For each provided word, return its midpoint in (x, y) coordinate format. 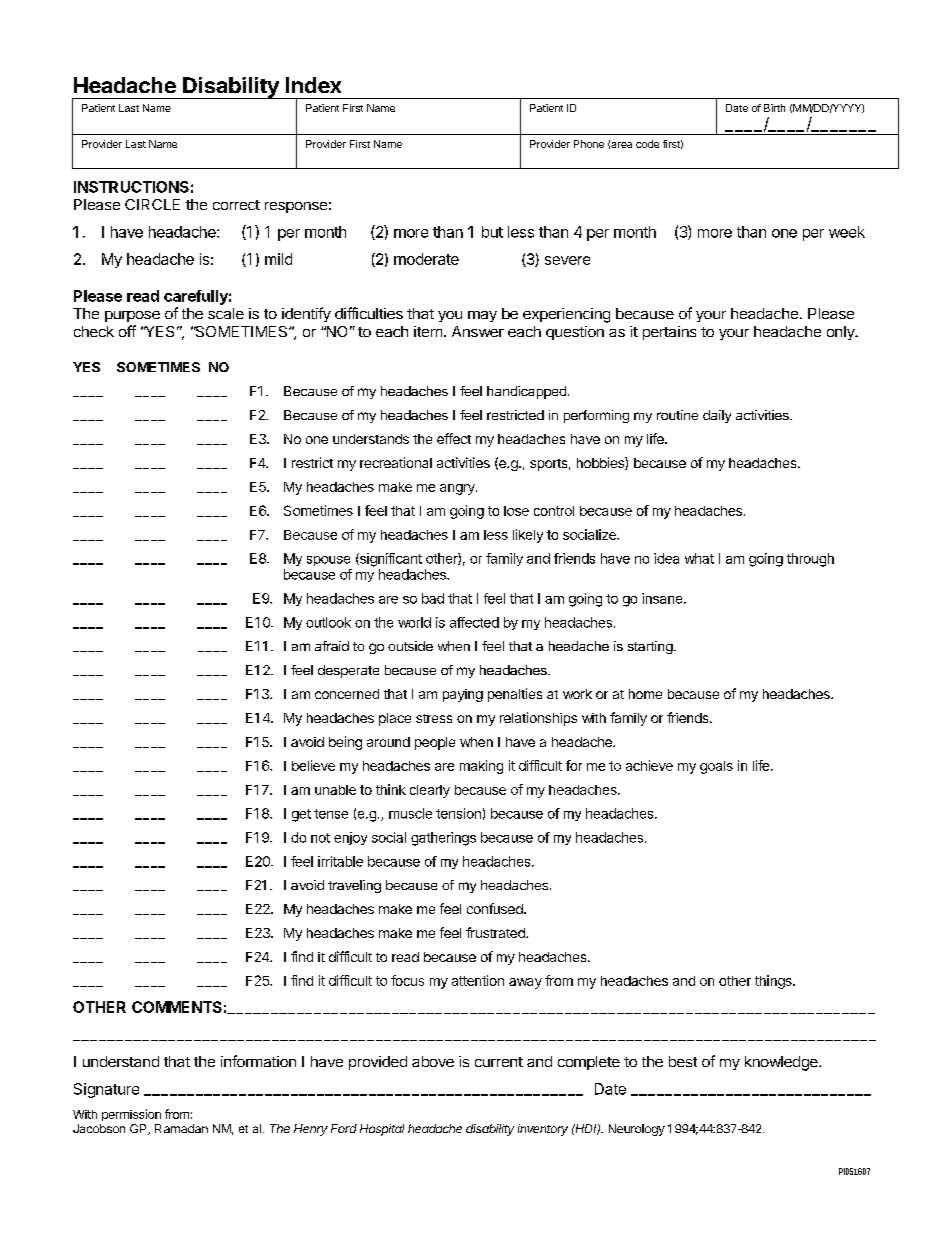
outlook (328, 622)
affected (474, 622)
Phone (589, 144)
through (810, 560)
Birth (774, 108)
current (499, 1062)
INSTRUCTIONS (131, 187)
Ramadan (181, 1128)
